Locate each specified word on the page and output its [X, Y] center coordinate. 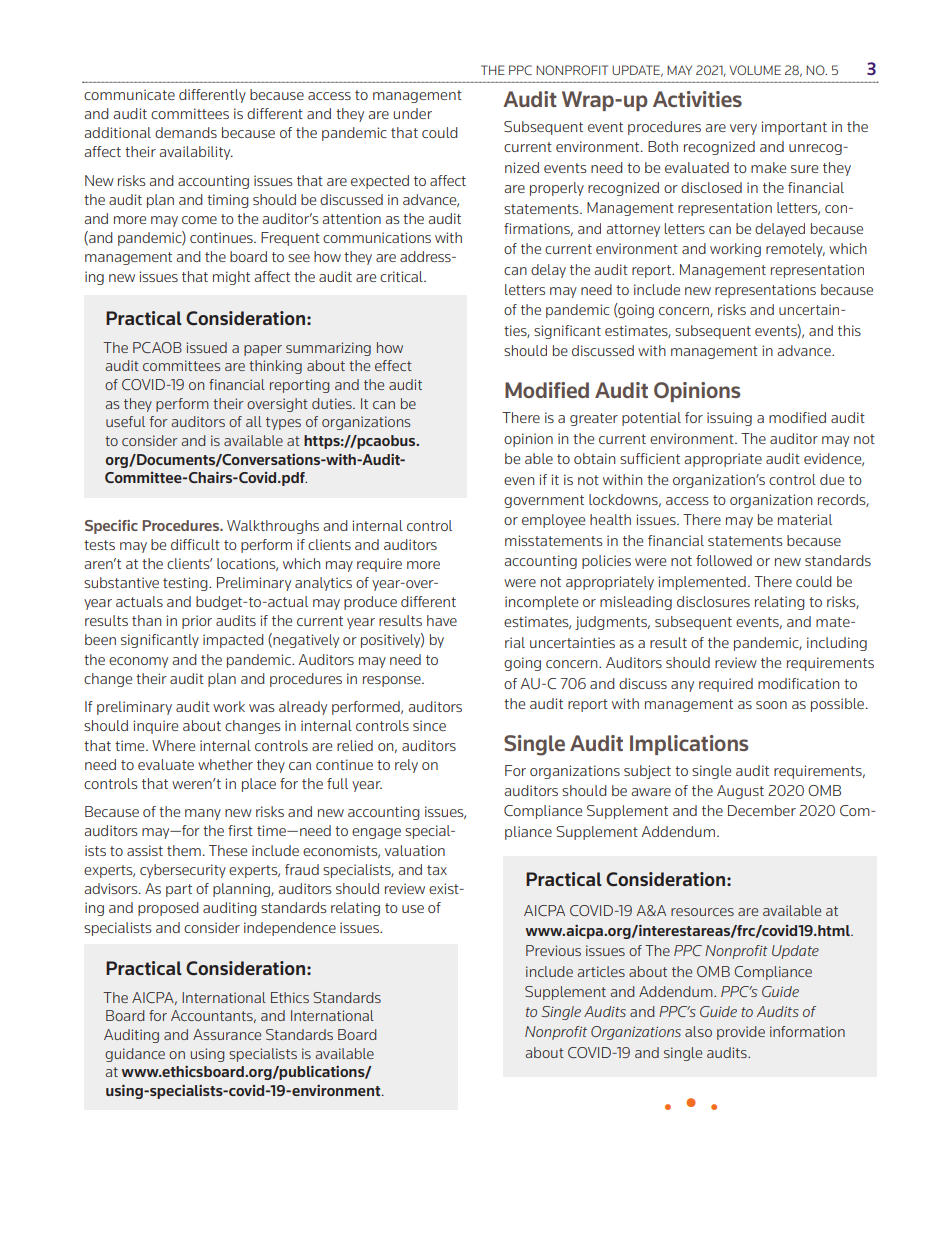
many [203, 814]
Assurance [227, 1034]
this [849, 330]
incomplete [541, 603]
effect [393, 365]
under [412, 113]
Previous [553, 950]
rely [406, 766]
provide [741, 1033]
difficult [195, 544]
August [740, 792]
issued [206, 347]
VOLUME [755, 70]
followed [724, 560]
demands [186, 132]
